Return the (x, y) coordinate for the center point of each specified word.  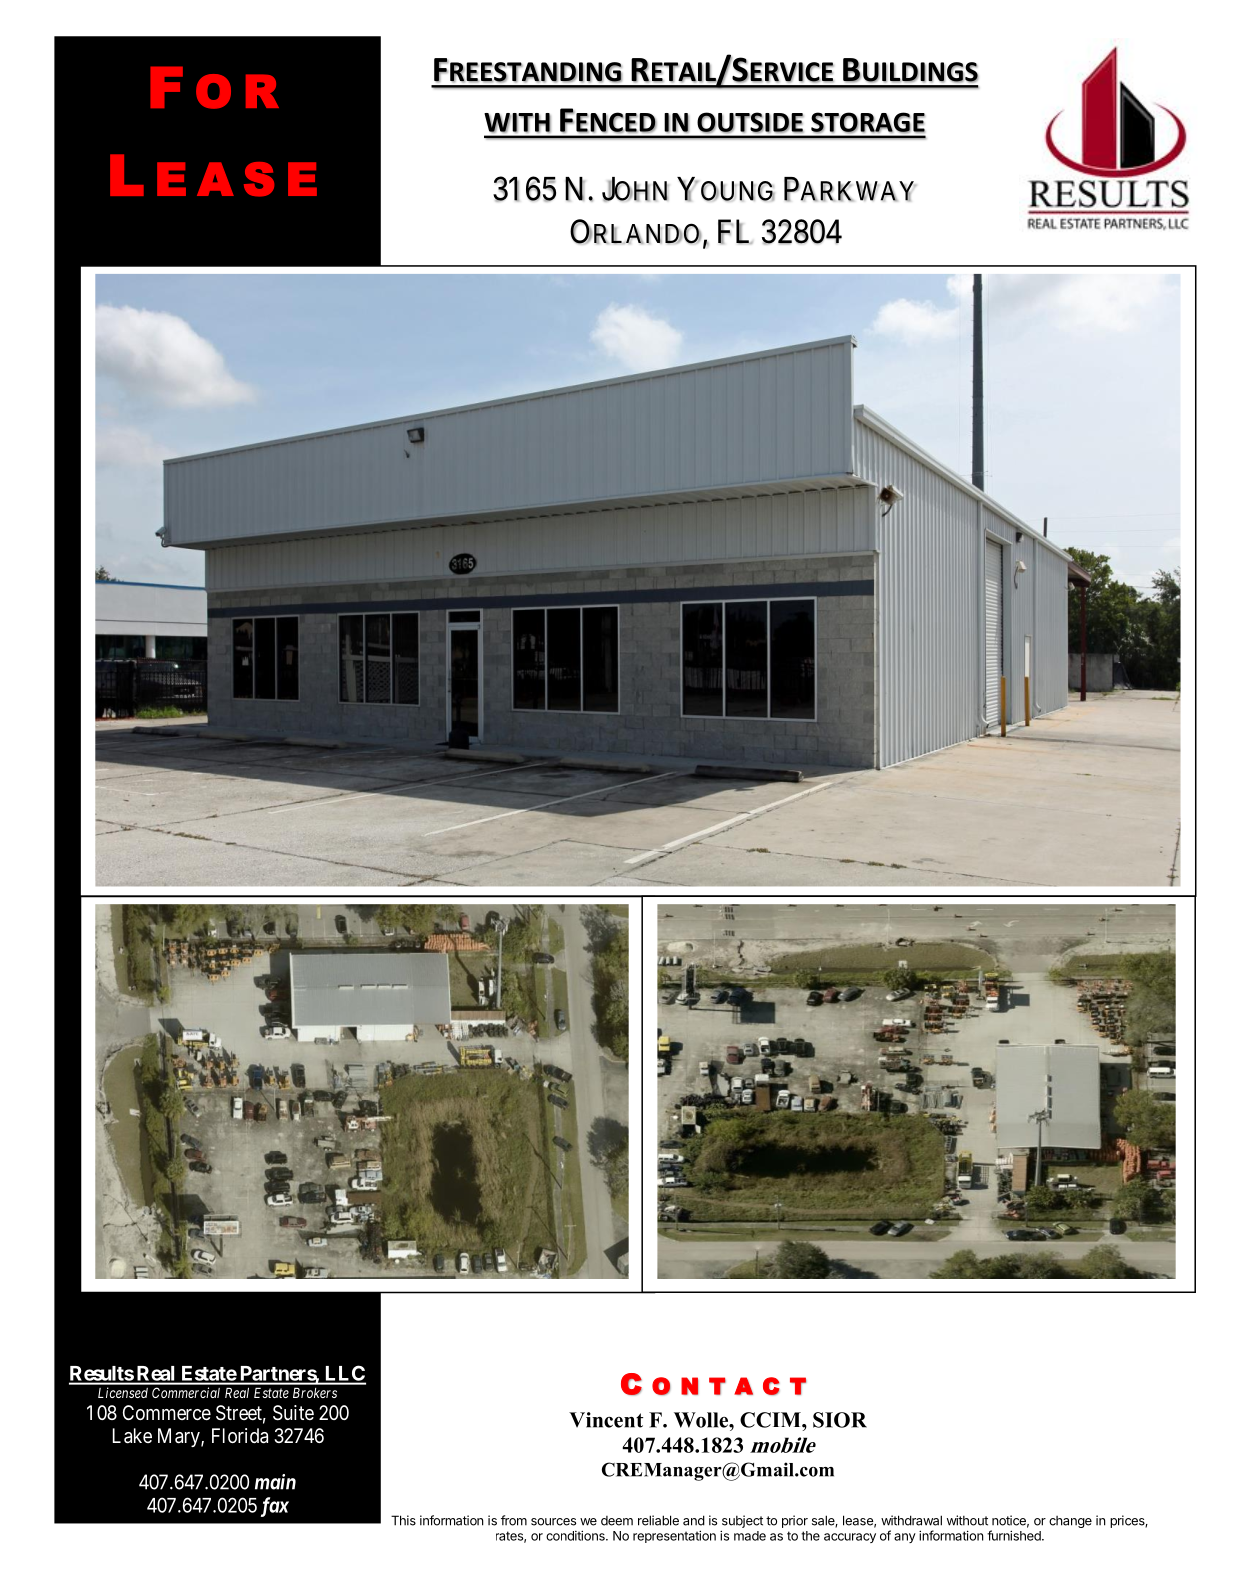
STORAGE (868, 122)
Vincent (606, 1420)
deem (617, 1521)
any (905, 1538)
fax (275, 1507)
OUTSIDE (750, 122)
